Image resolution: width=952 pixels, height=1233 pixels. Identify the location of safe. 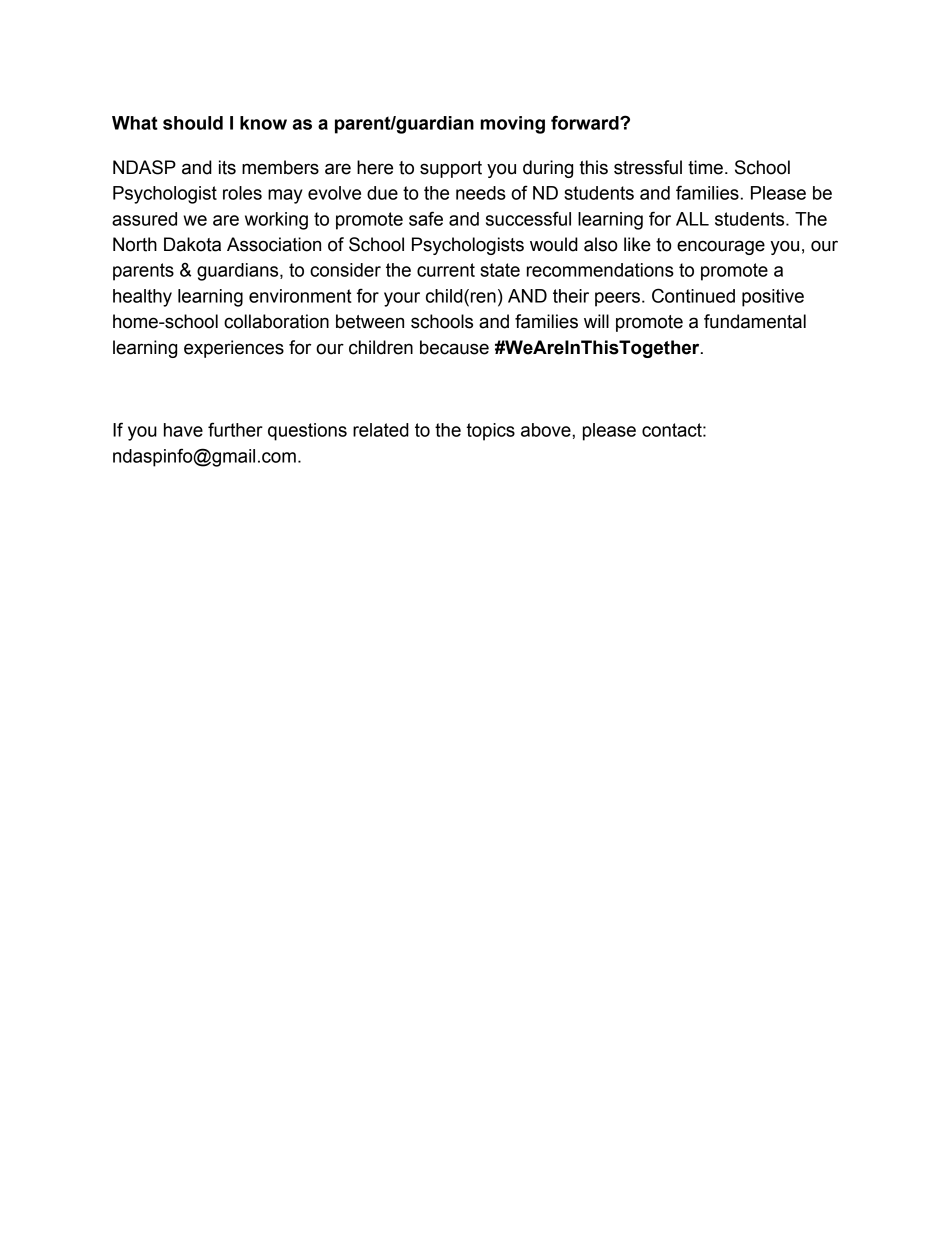
(426, 218).
